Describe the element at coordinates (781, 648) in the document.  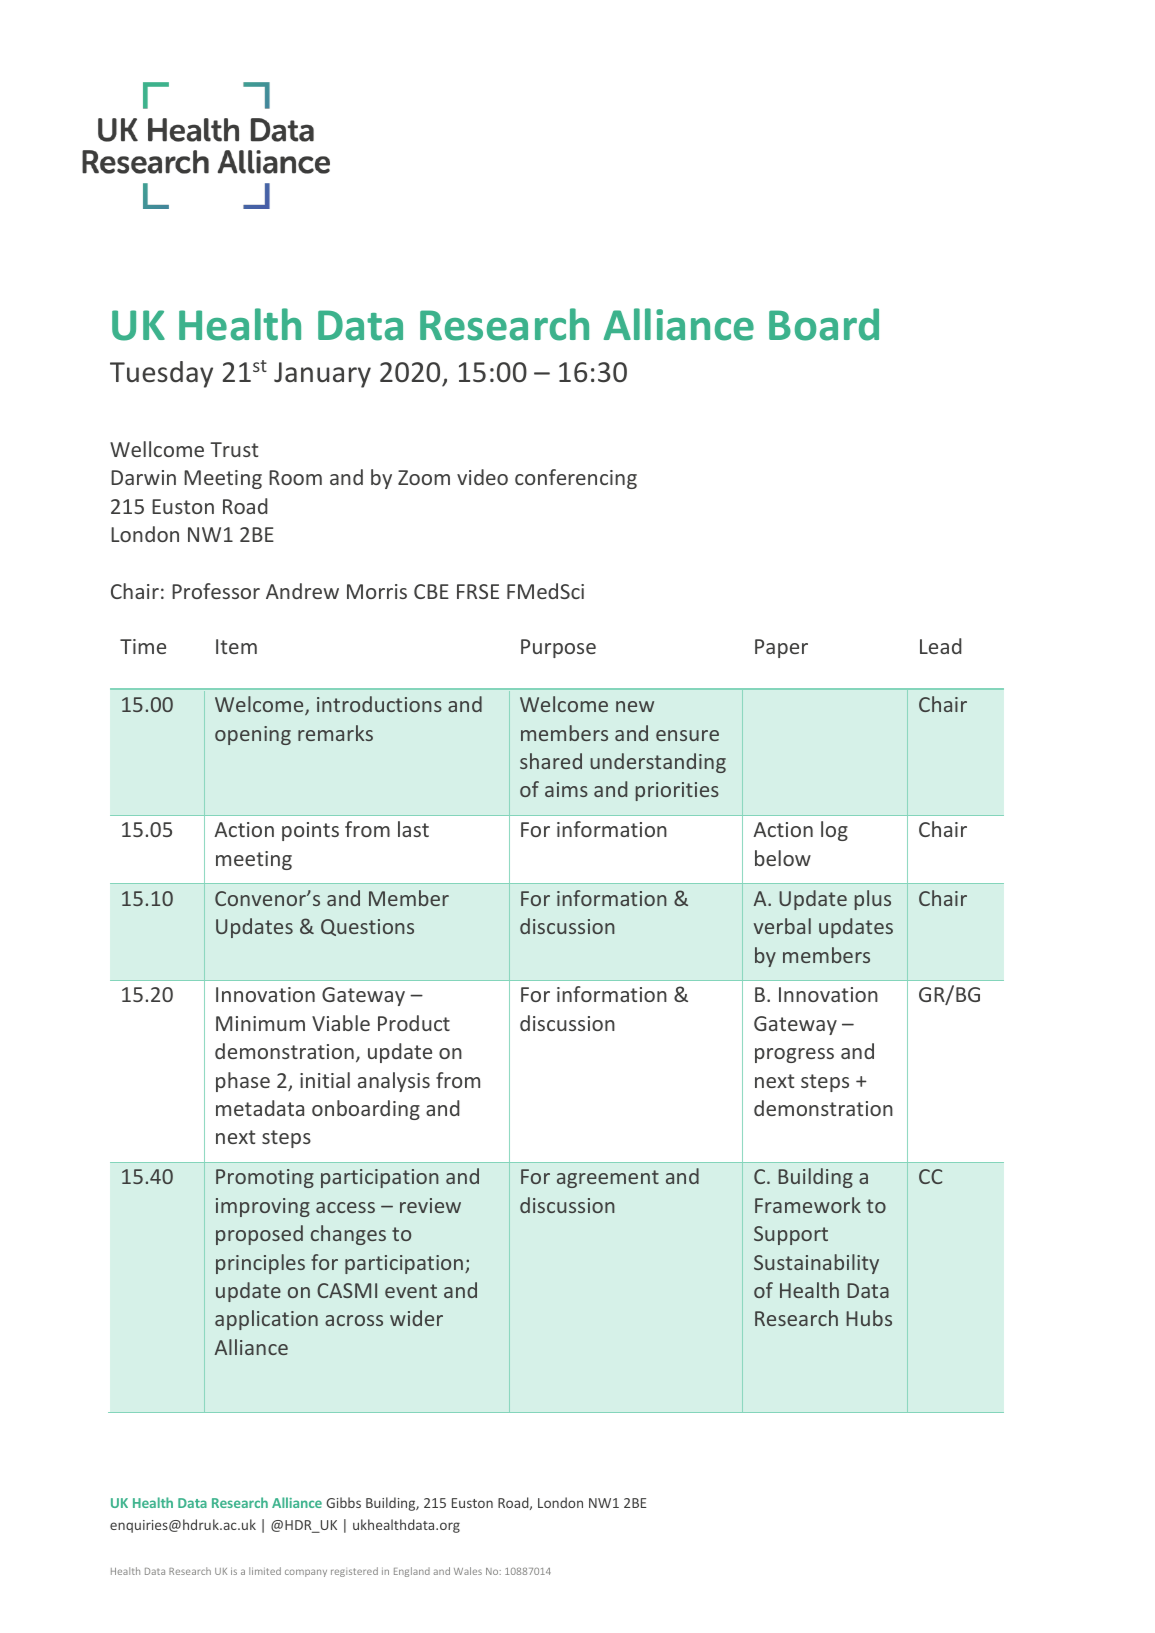
I see `Paper` at that location.
